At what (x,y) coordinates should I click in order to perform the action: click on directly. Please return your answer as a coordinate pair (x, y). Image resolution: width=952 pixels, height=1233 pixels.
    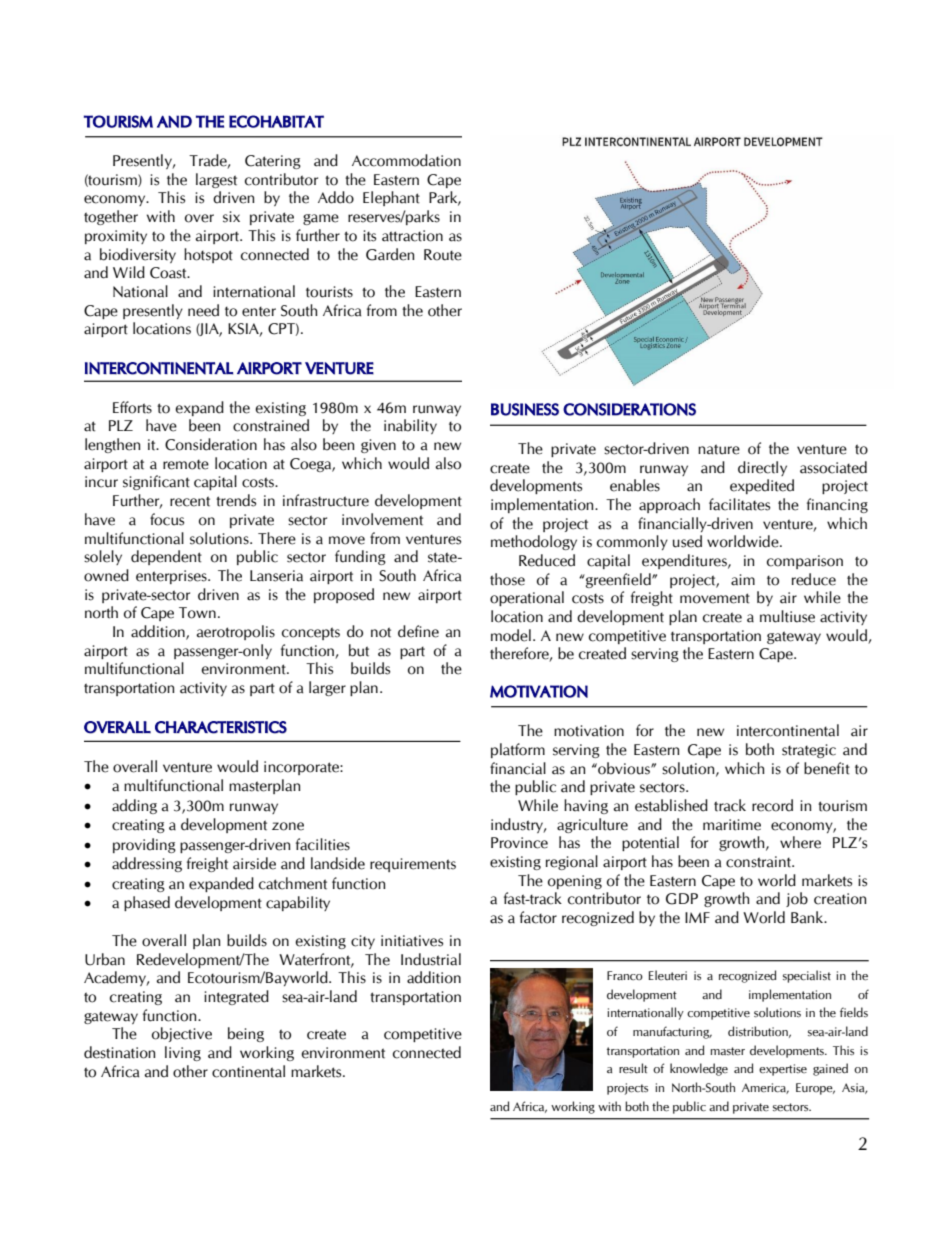
    Looking at the image, I should click on (762, 468).
